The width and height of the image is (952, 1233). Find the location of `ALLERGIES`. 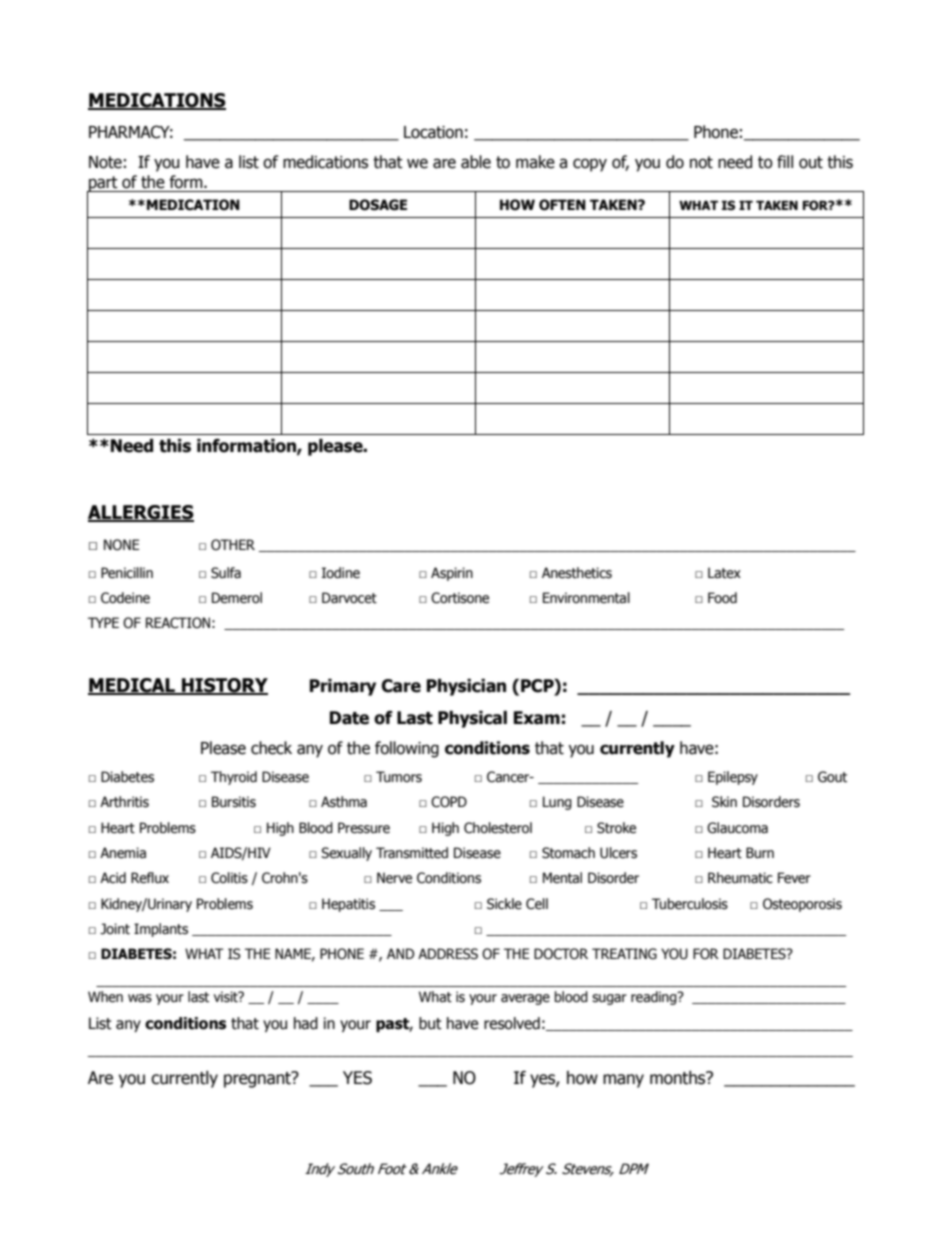

ALLERGIES is located at coordinates (141, 513).
